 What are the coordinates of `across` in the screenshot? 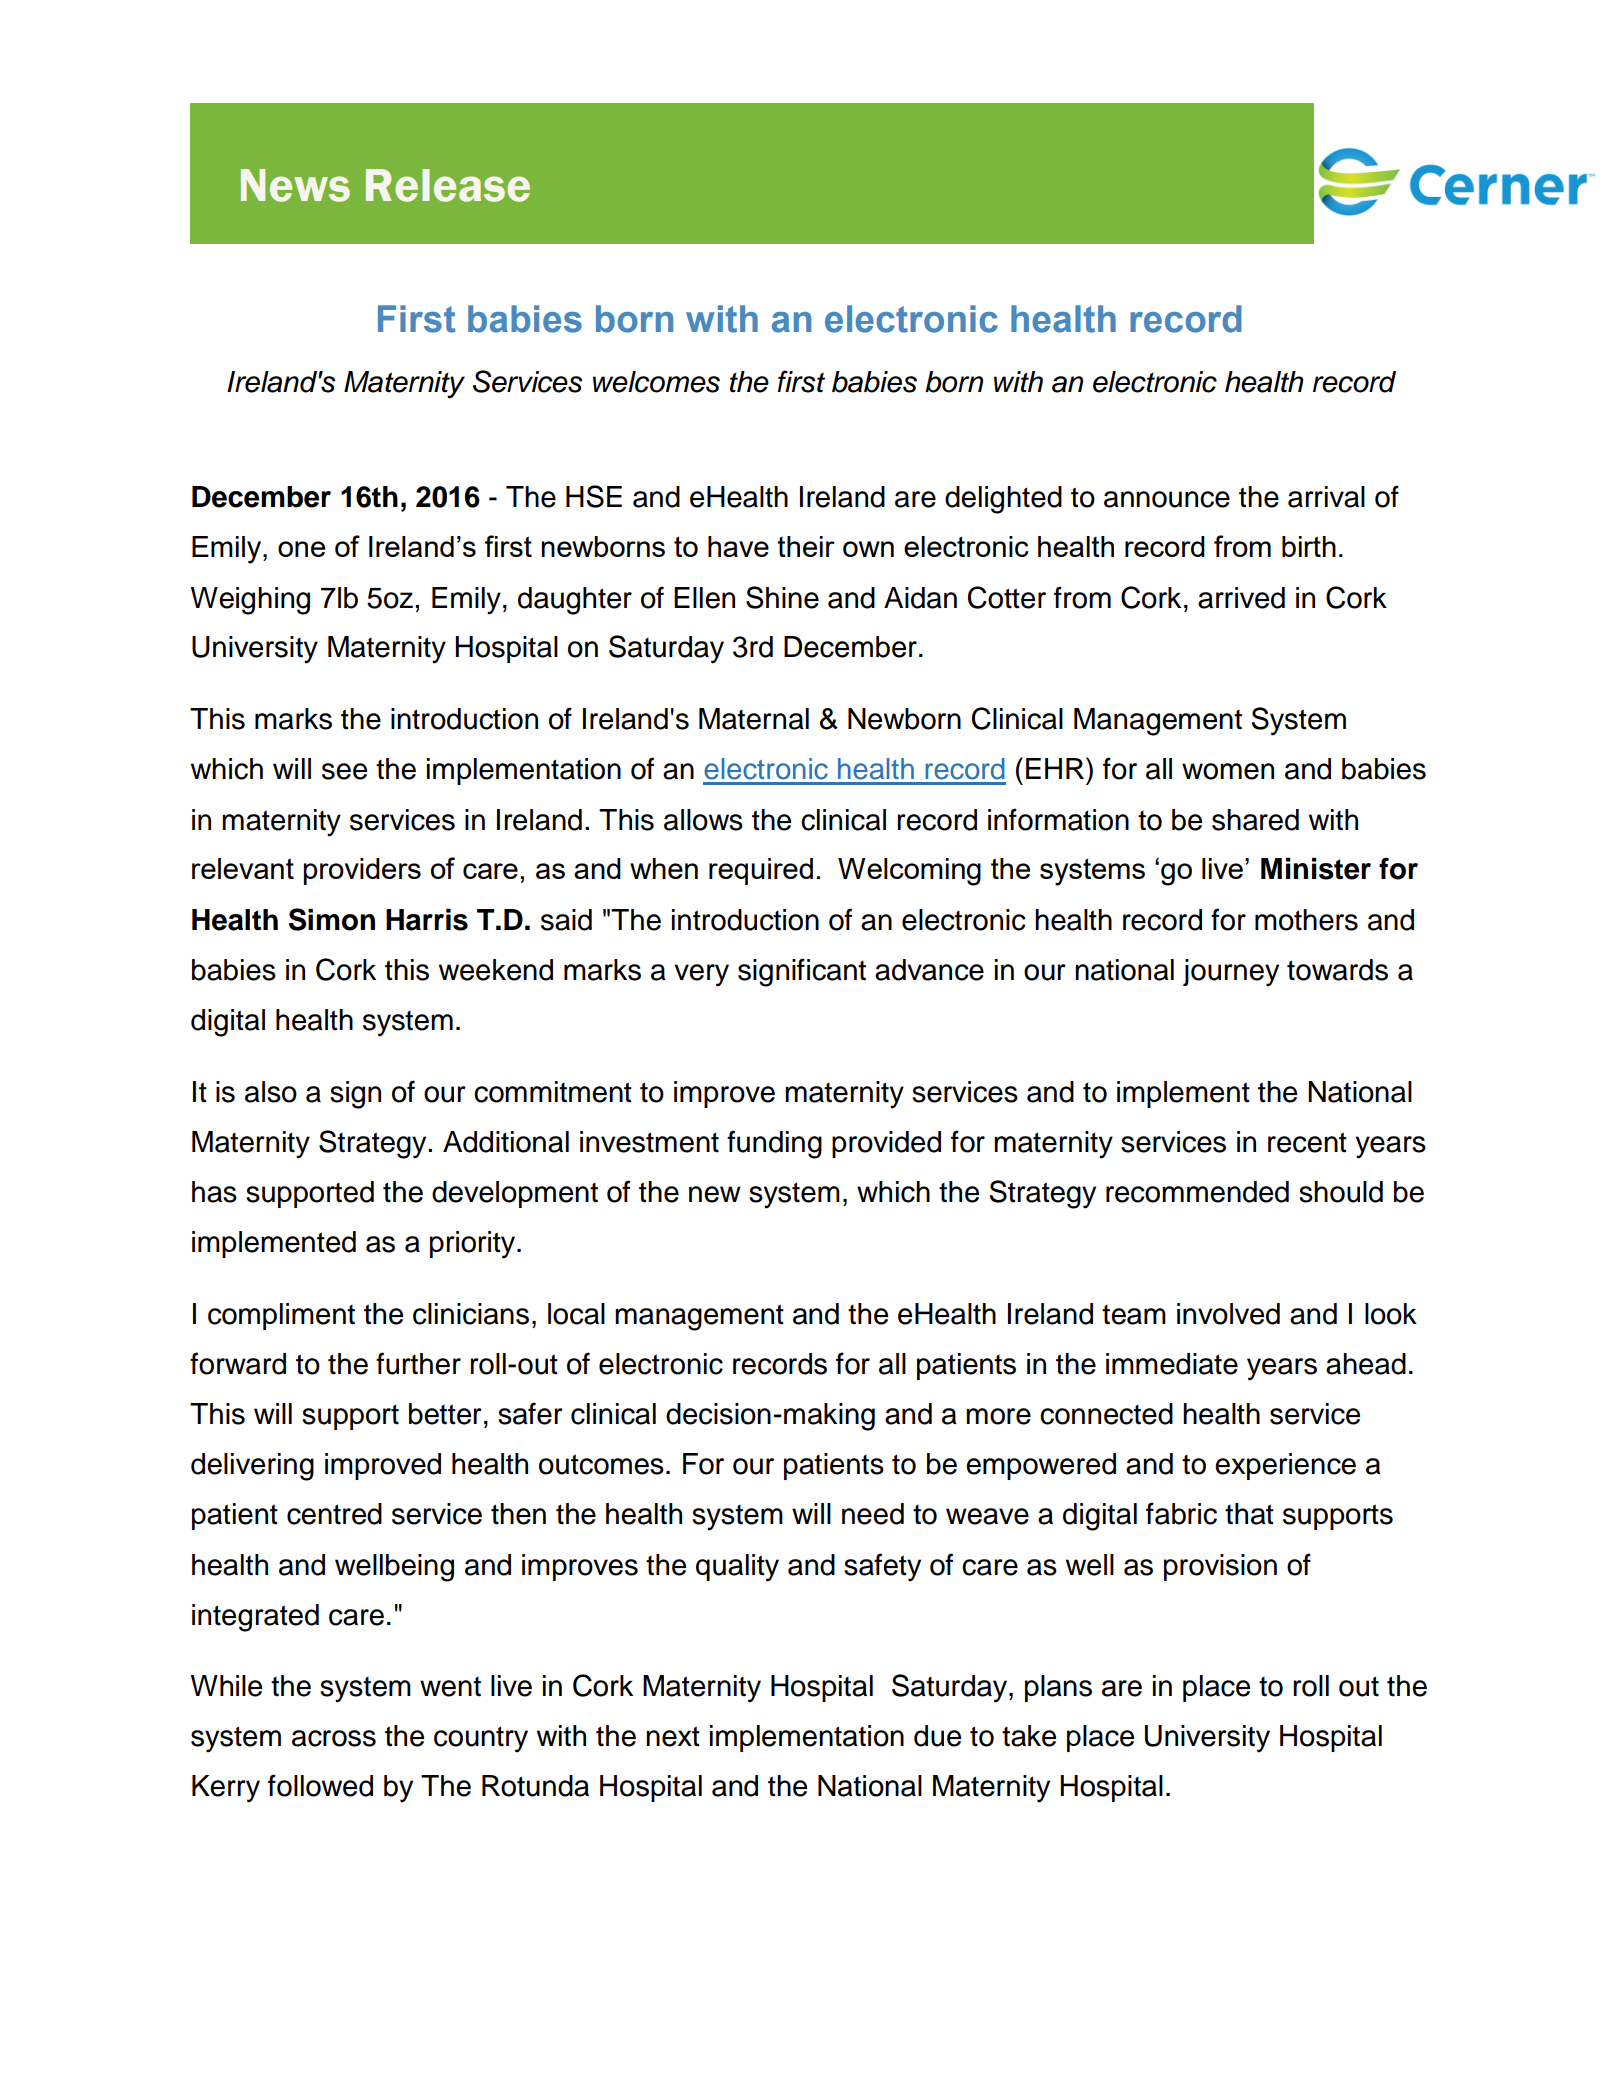 It's located at (334, 1738).
